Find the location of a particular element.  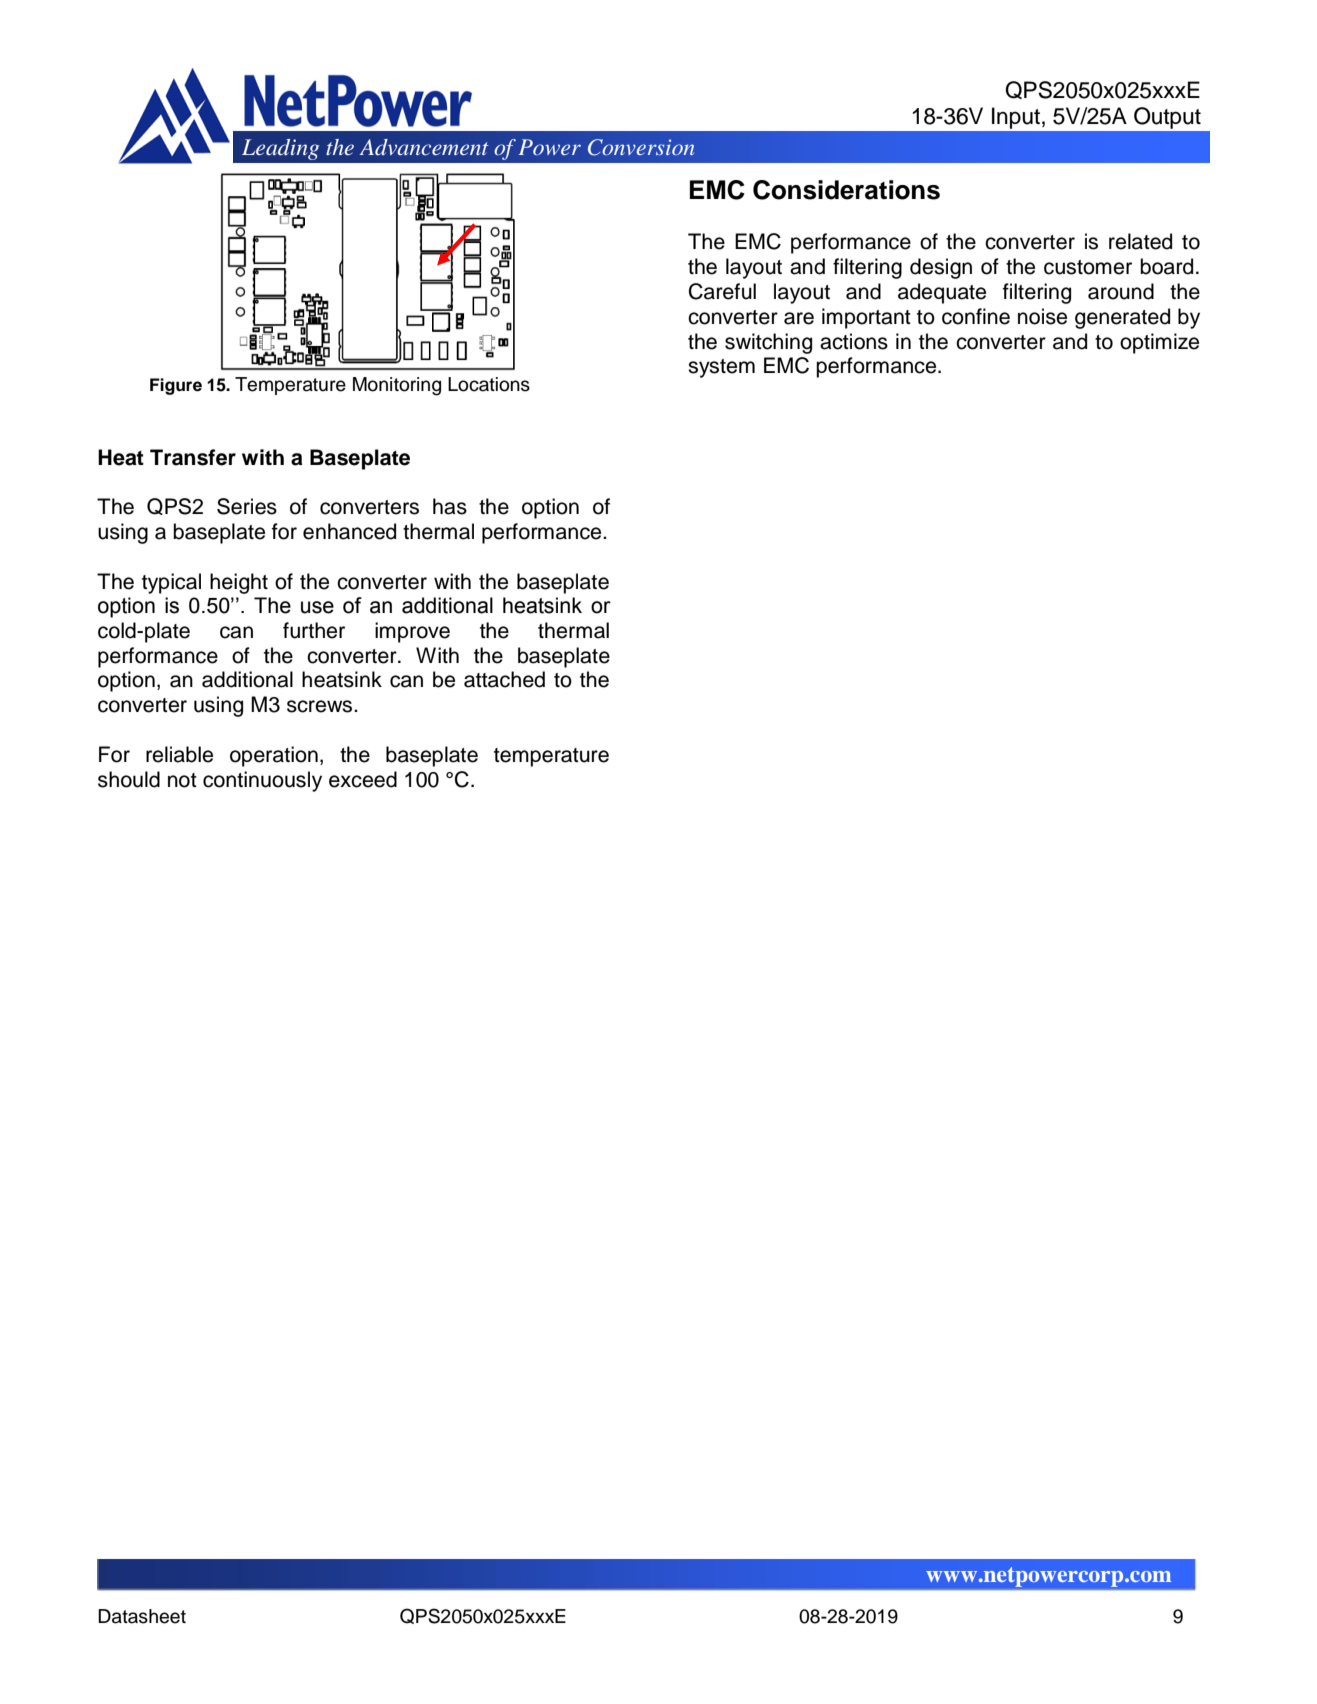

operation is located at coordinates (274, 756).
